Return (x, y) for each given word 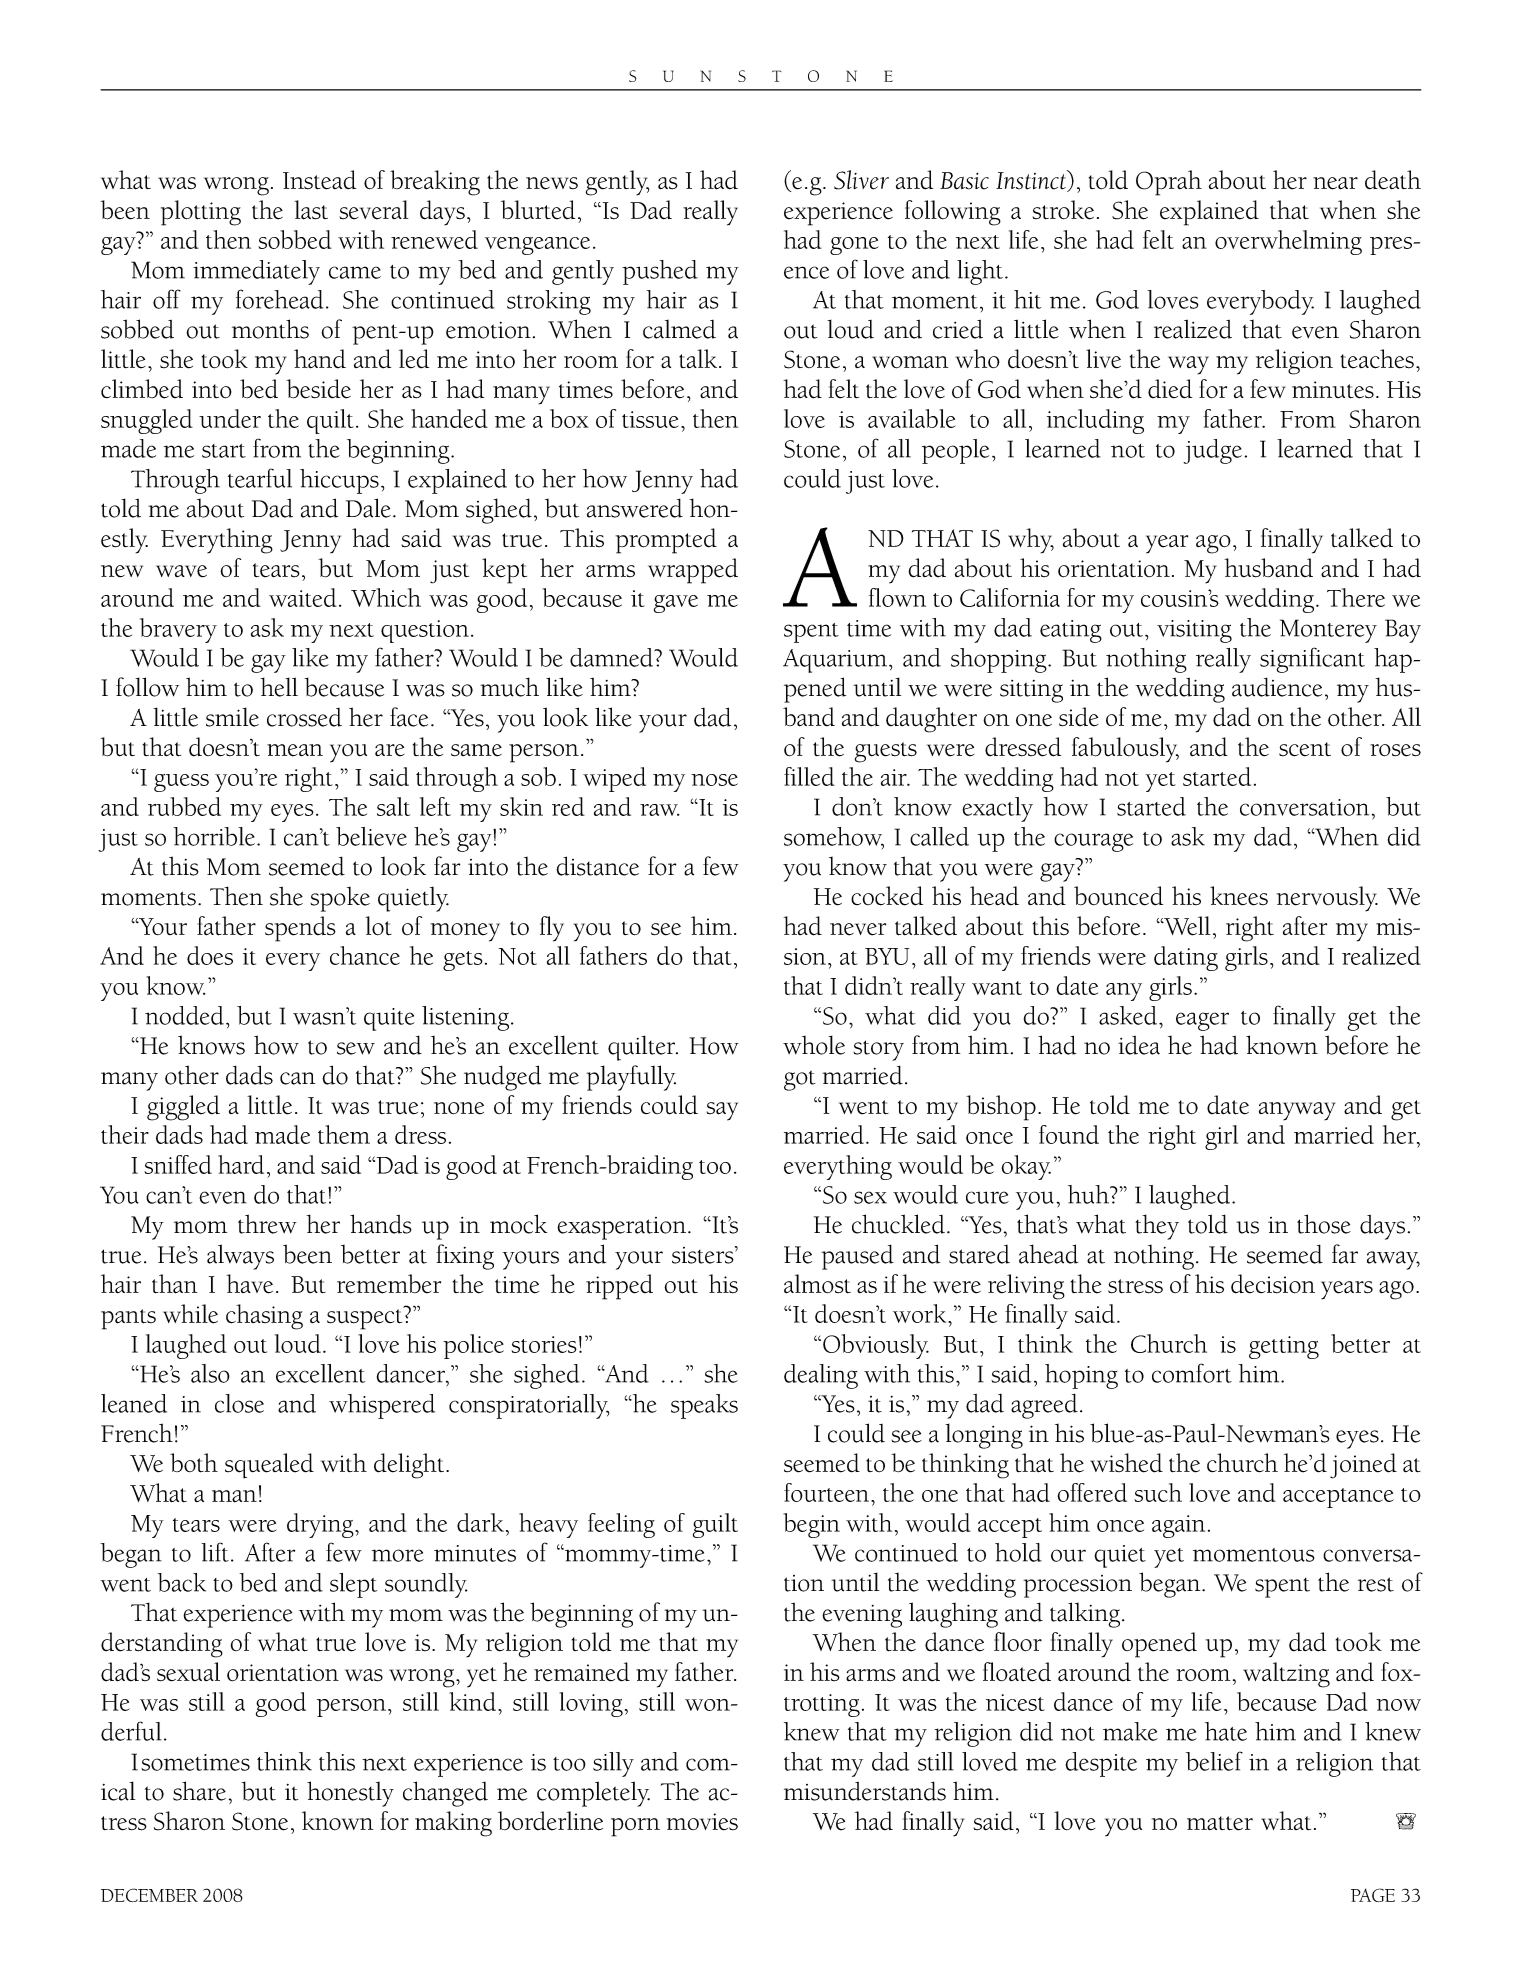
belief (1214, 1761)
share (199, 1791)
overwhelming (1288, 242)
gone (854, 246)
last (311, 210)
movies (702, 1822)
